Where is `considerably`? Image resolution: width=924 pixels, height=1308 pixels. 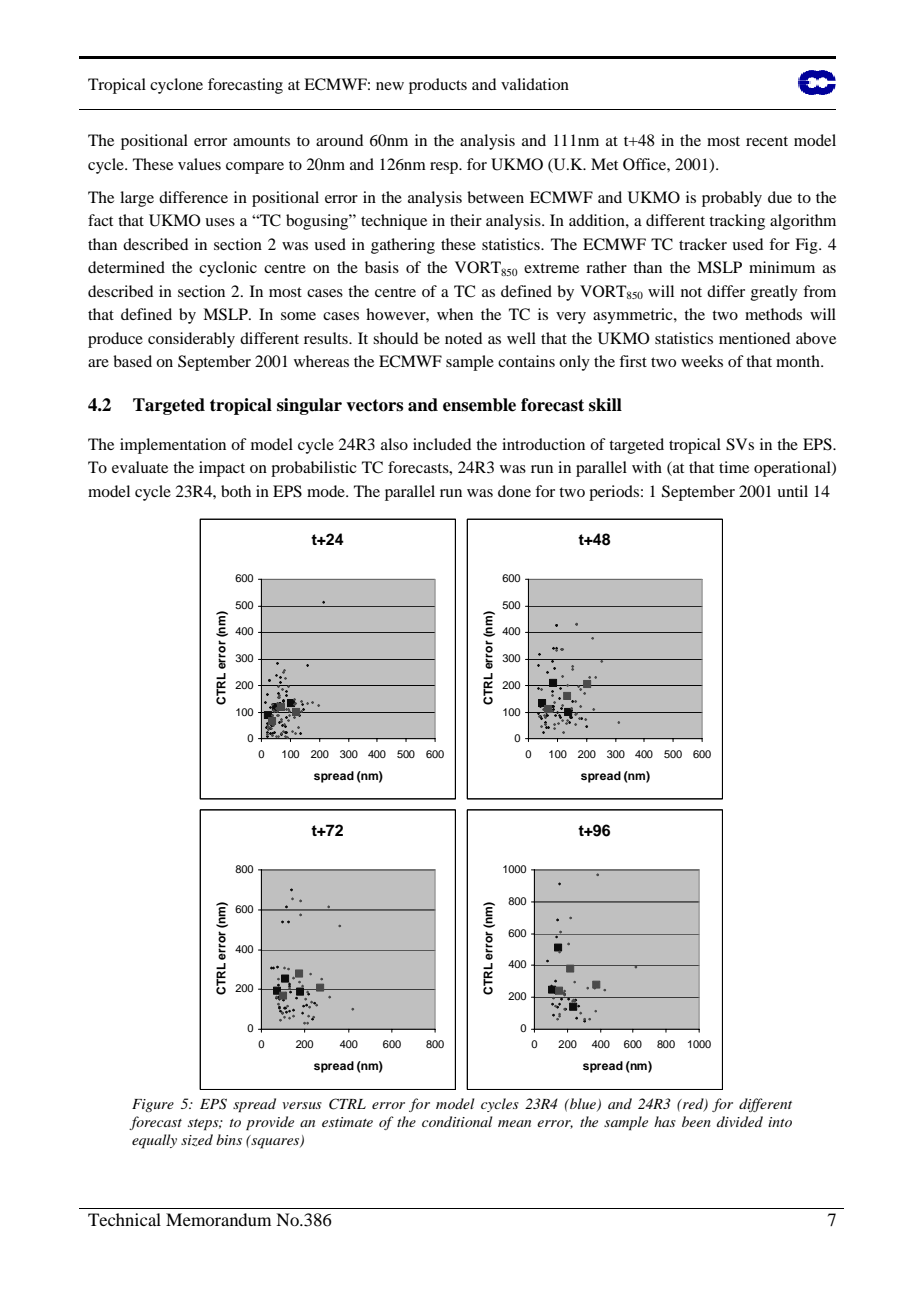
considerably is located at coordinates (191, 340).
